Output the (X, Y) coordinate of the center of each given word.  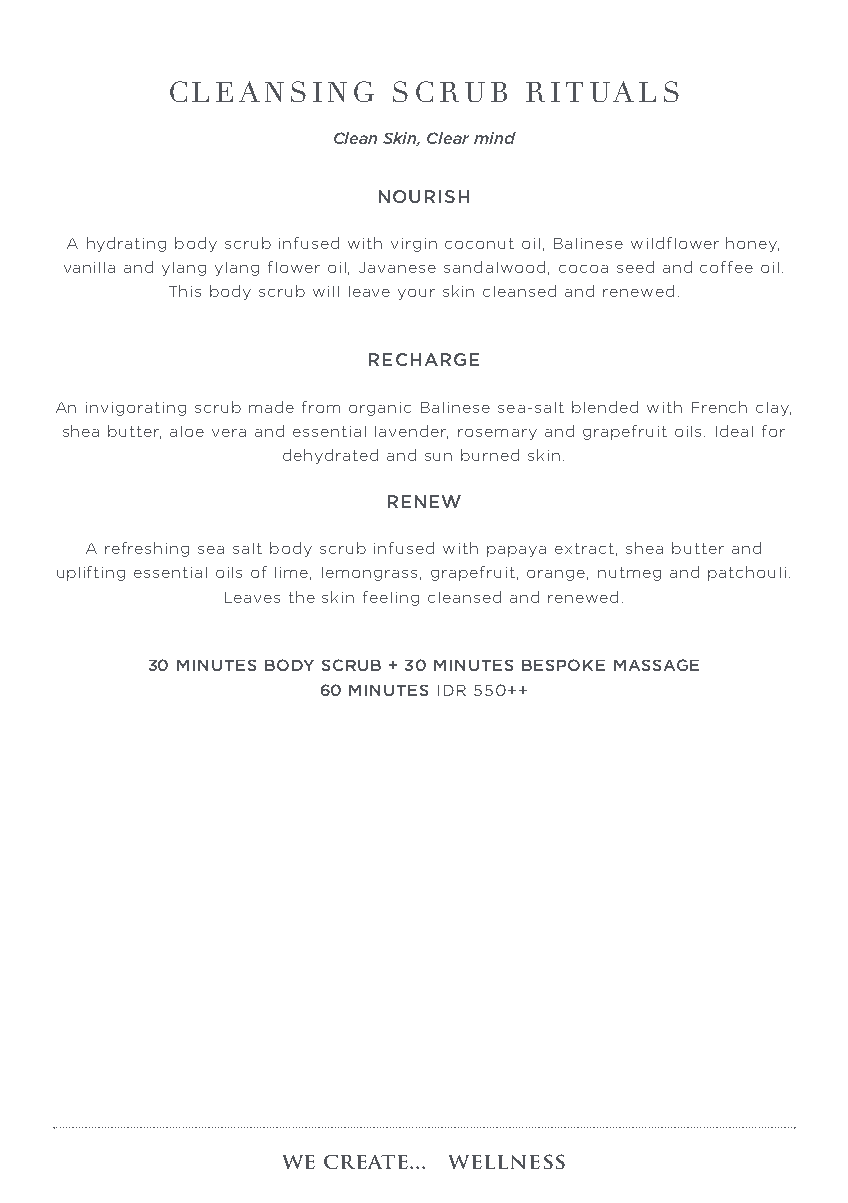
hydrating (126, 244)
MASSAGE (656, 665)
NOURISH (424, 196)
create (367, 1162)
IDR (452, 690)
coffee (726, 267)
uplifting (91, 573)
